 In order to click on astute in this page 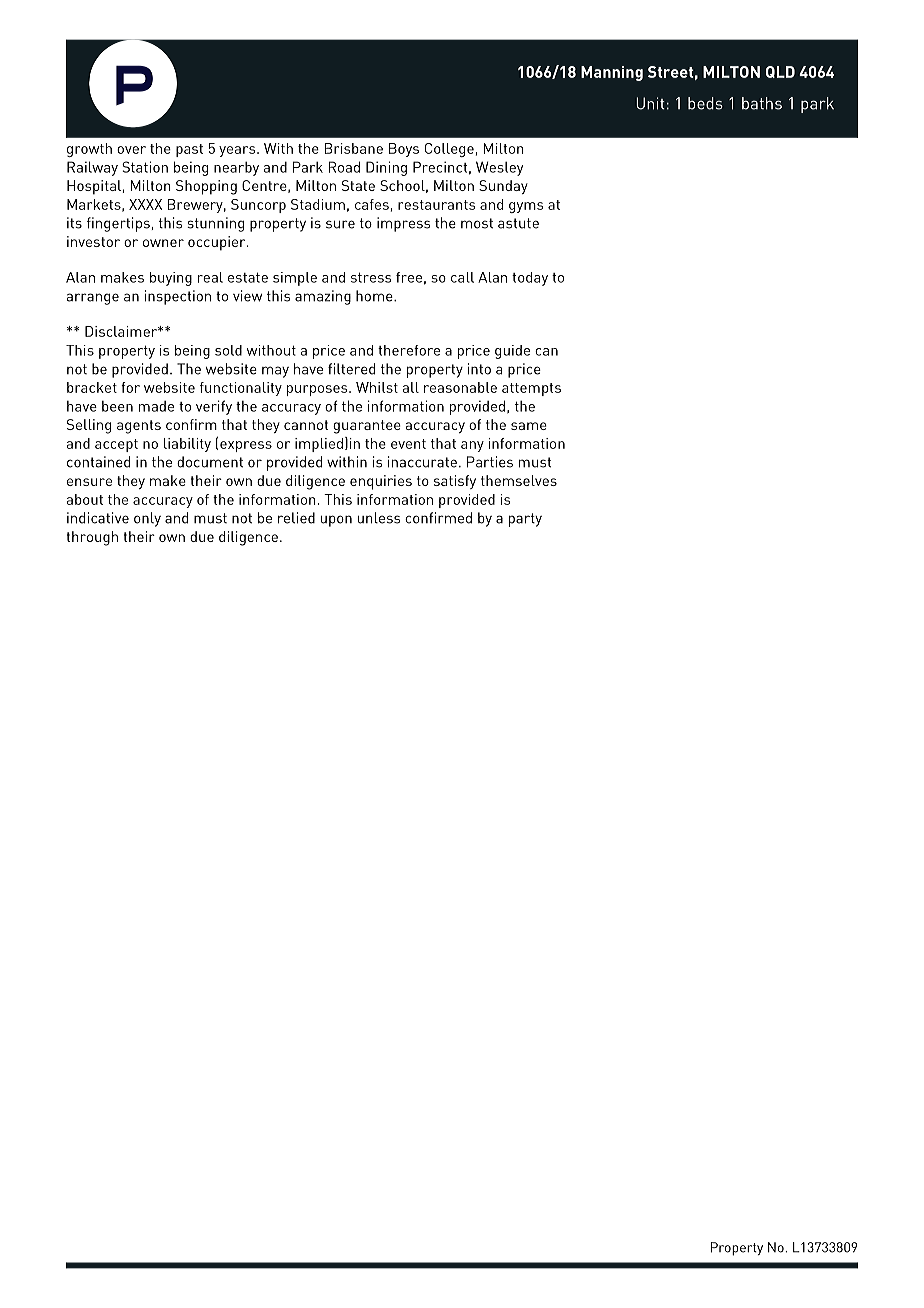, I will do `click(518, 223)`.
